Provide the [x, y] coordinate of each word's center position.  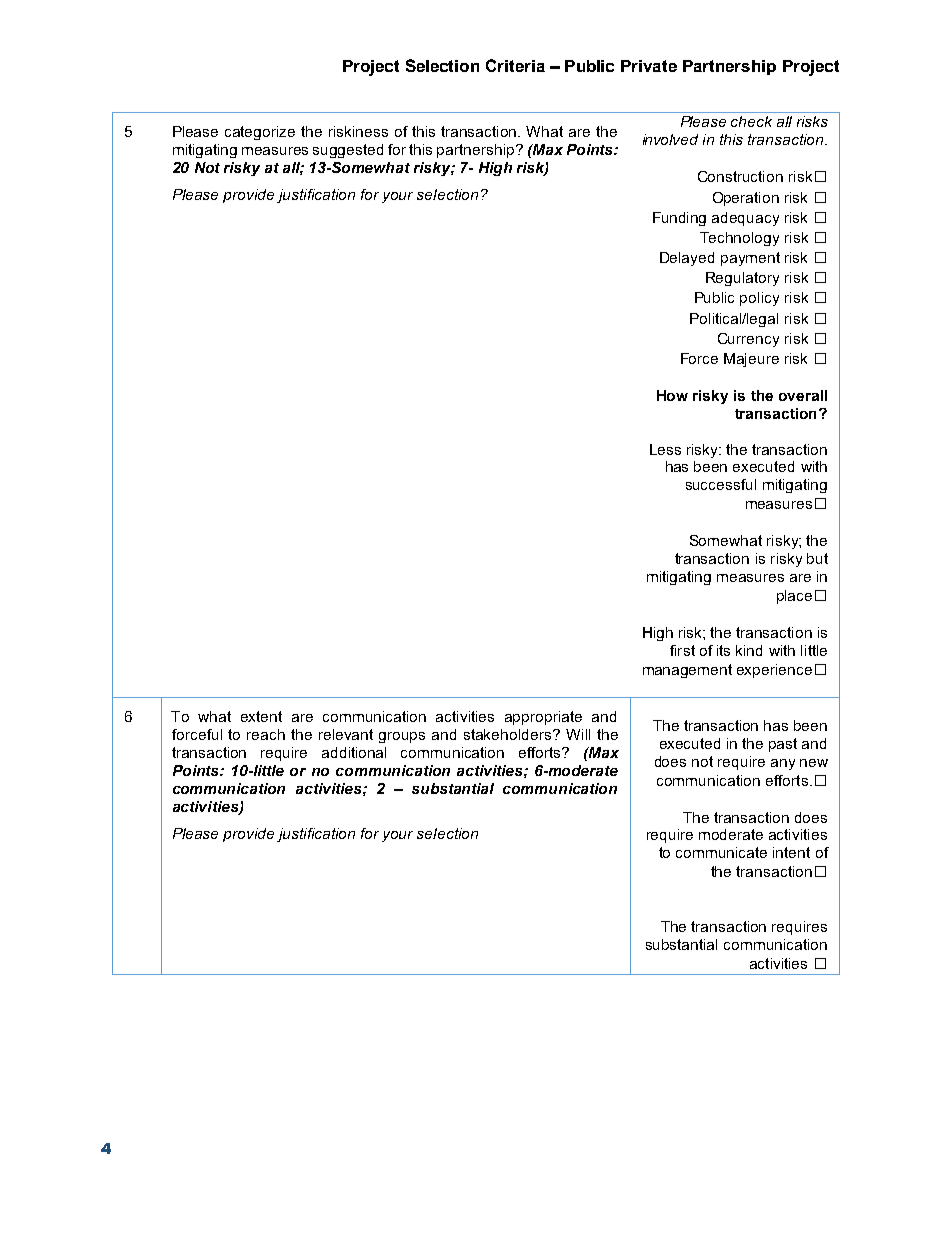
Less [665, 449]
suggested [348, 151]
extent [261, 716]
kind [749, 650]
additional [354, 752]
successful [721, 484]
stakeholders [509, 734]
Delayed [687, 259]
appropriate [543, 718]
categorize [260, 133]
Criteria [515, 65]
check [751, 121]
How [672, 395]
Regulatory [742, 279]
